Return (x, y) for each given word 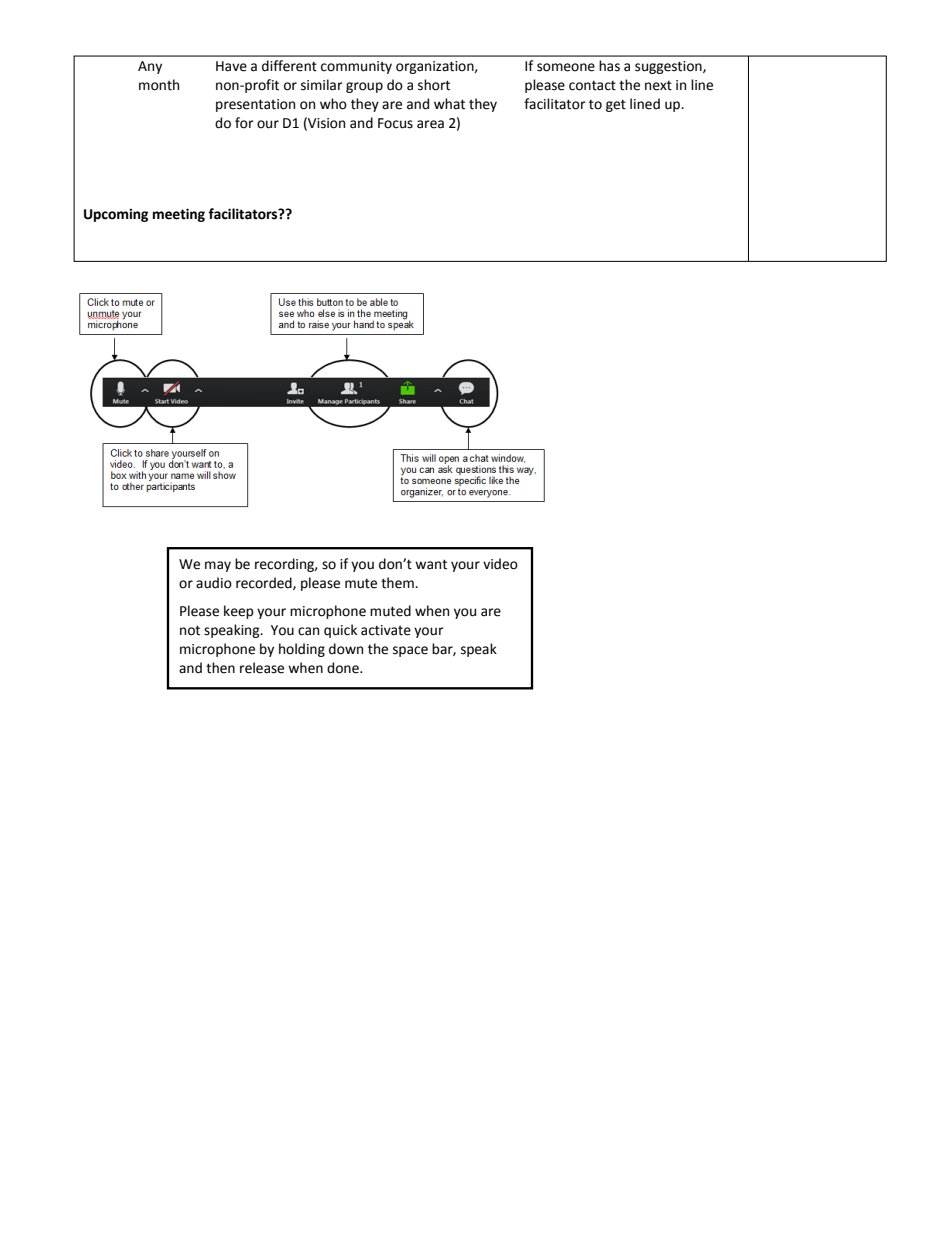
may (218, 566)
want (431, 564)
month (159, 85)
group (364, 87)
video (500, 564)
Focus (395, 123)
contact (592, 86)
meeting (179, 215)
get (616, 106)
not (190, 630)
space (410, 651)
